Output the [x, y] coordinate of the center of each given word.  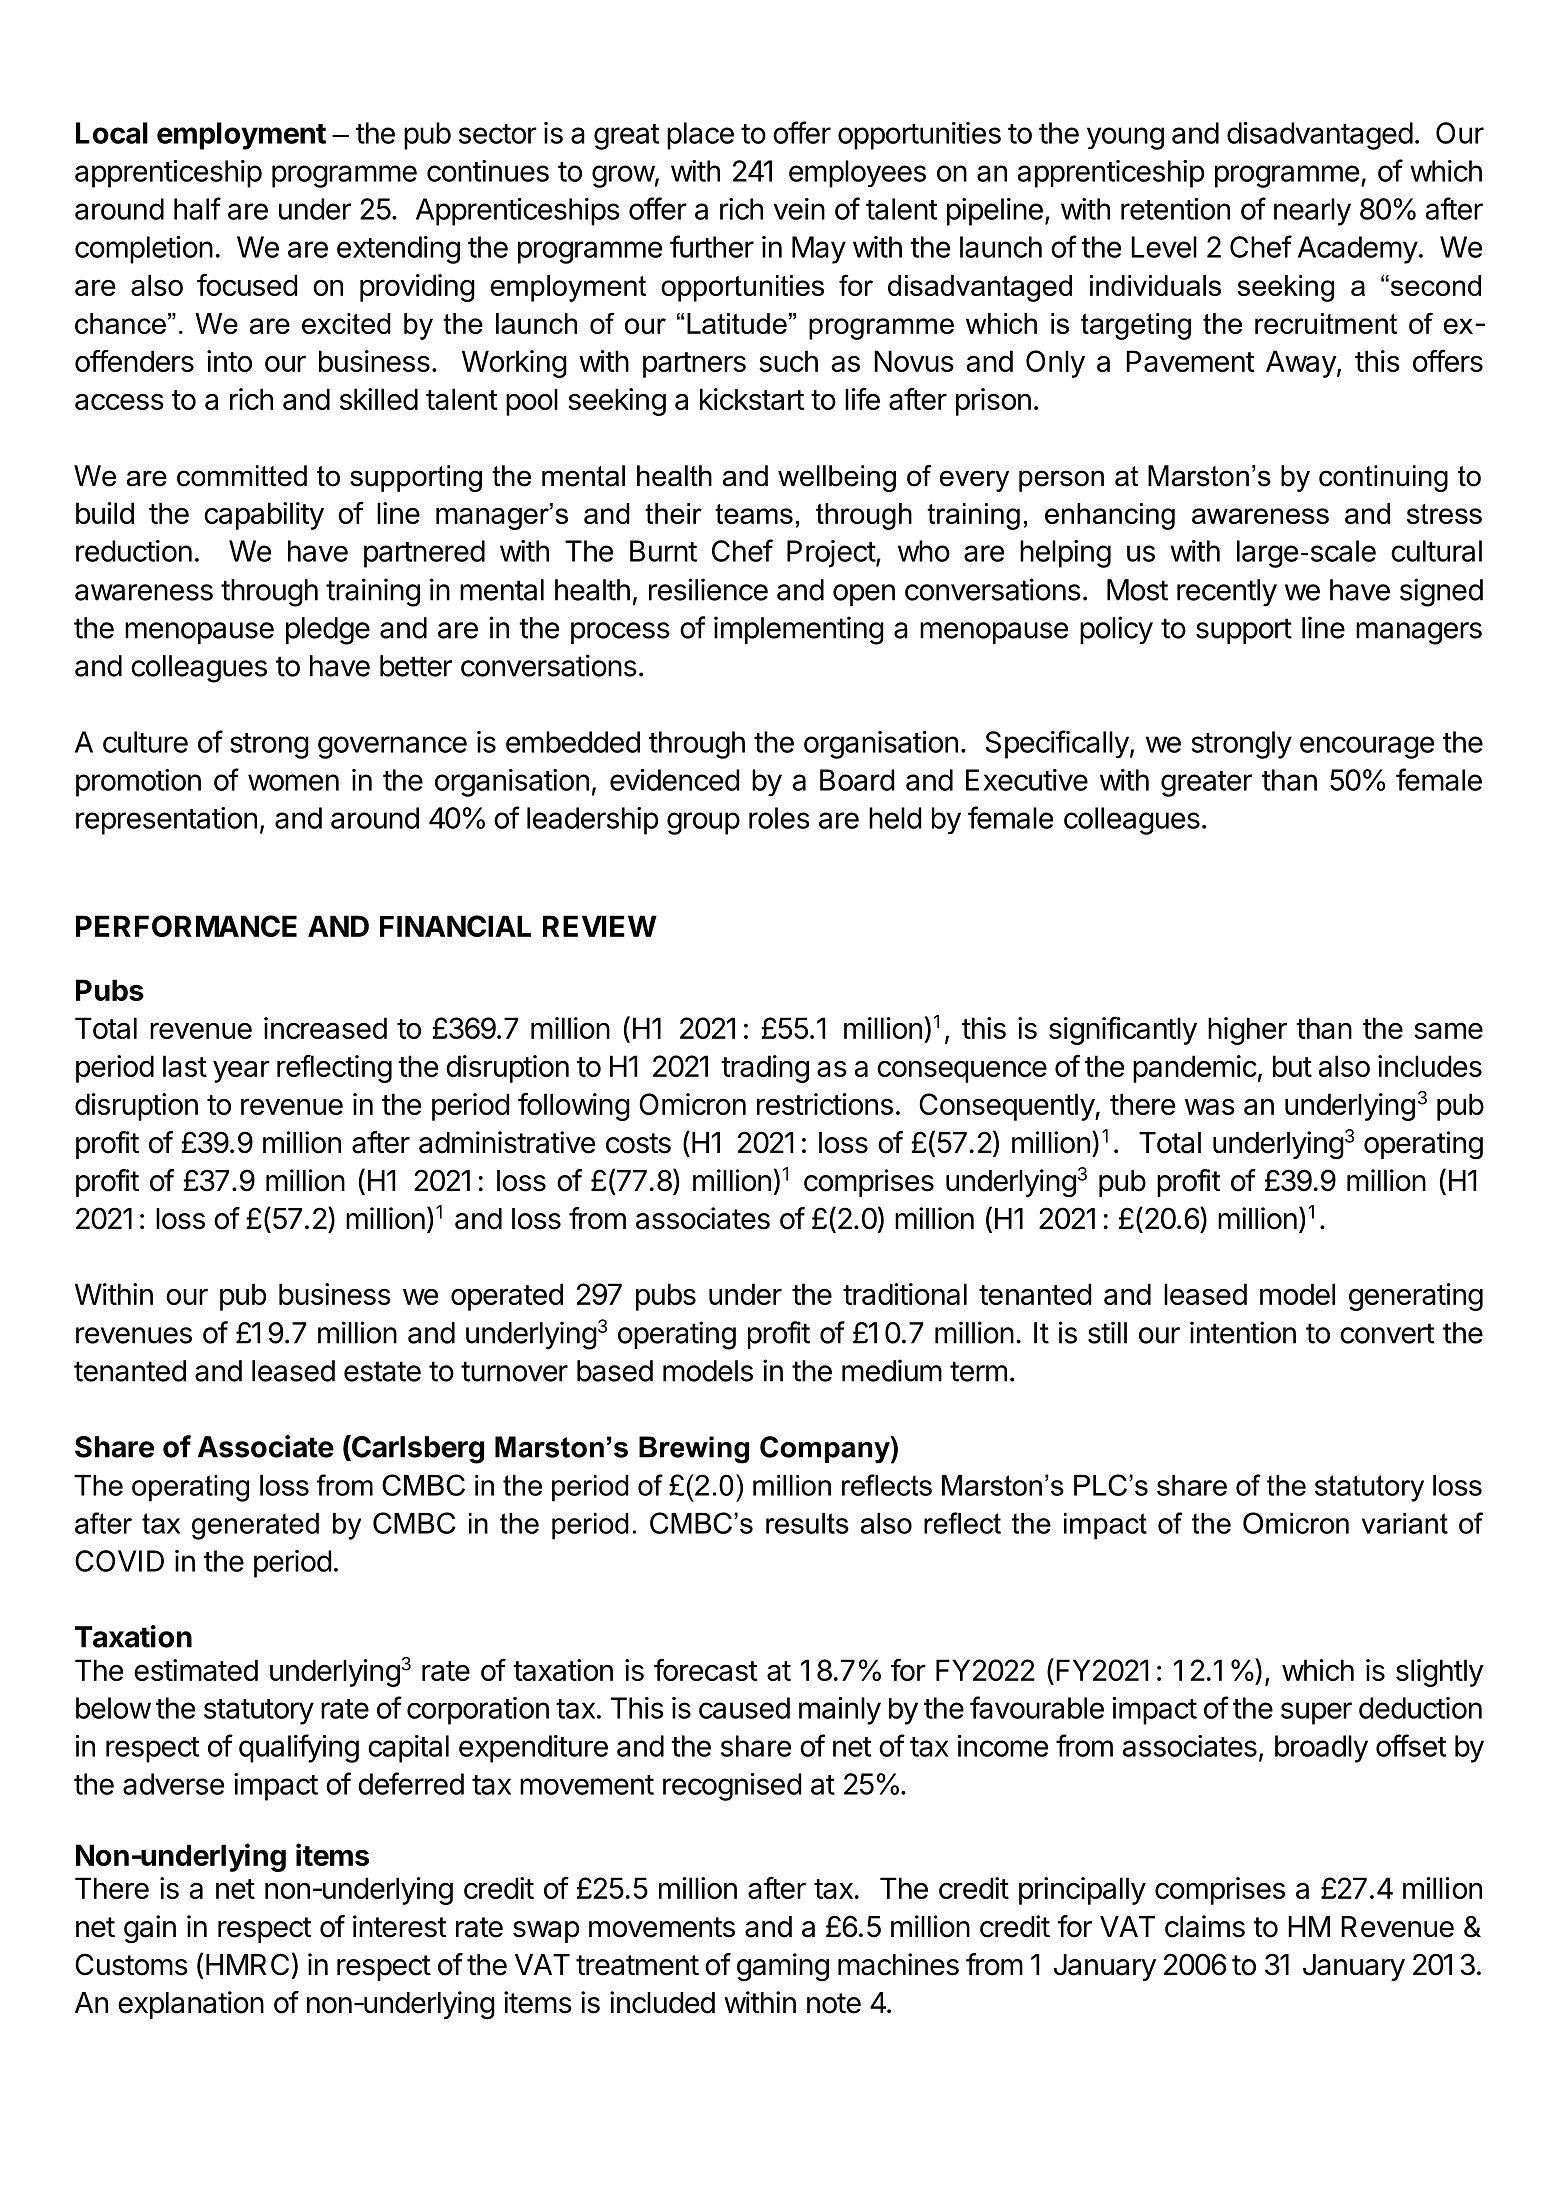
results [807, 1523]
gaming [783, 1967]
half [197, 208]
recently [1227, 593]
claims [1205, 1926]
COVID [119, 1561]
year [241, 1071]
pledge [328, 631]
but [1292, 1066]
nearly [1312, 212]
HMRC [247, 1964]
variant [1405, 1523]
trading [765, 1069]
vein [799, 209]
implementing [799, 630]
